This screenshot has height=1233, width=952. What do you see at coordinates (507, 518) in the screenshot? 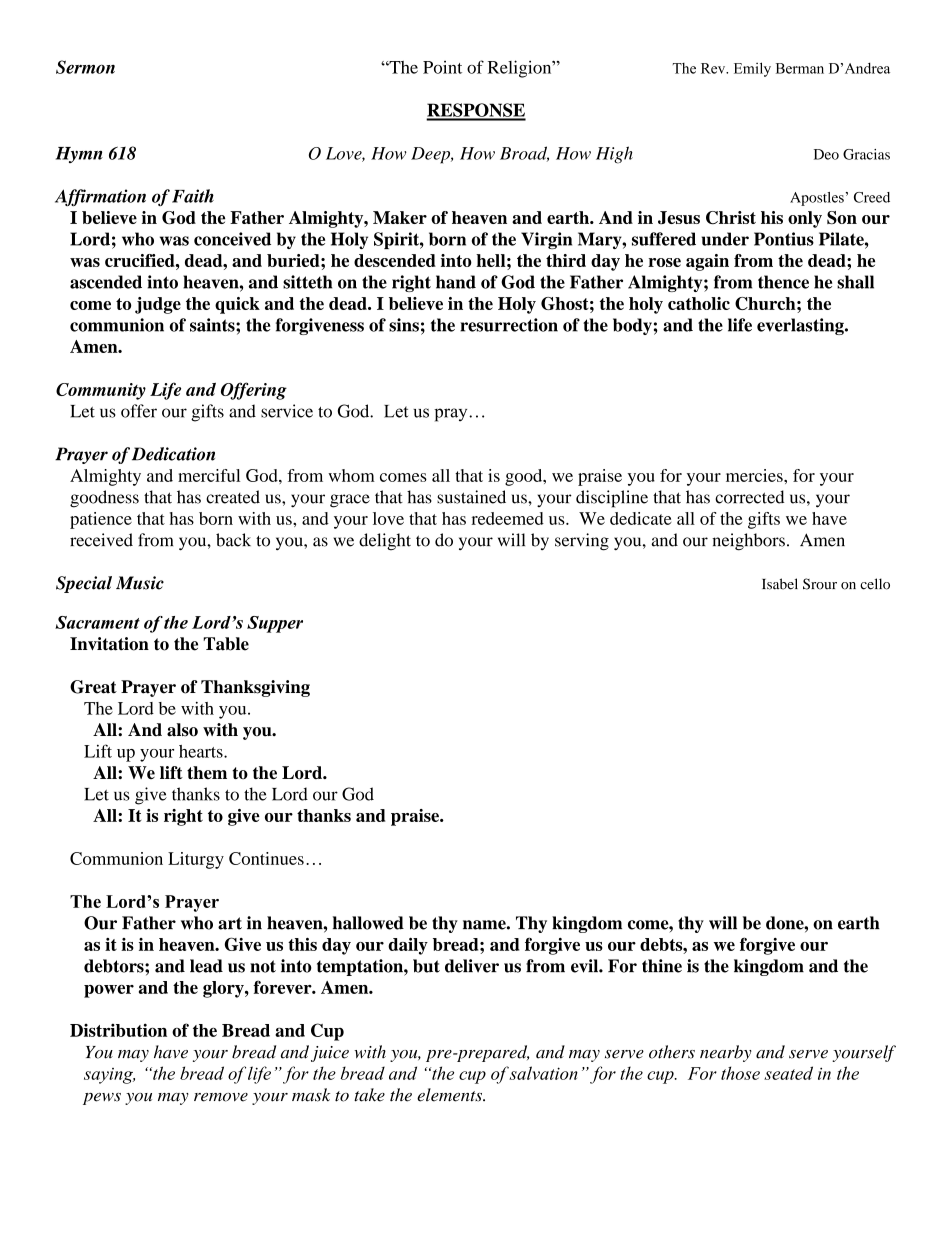
I see `redeemed` at bounding box center [507, 518].
